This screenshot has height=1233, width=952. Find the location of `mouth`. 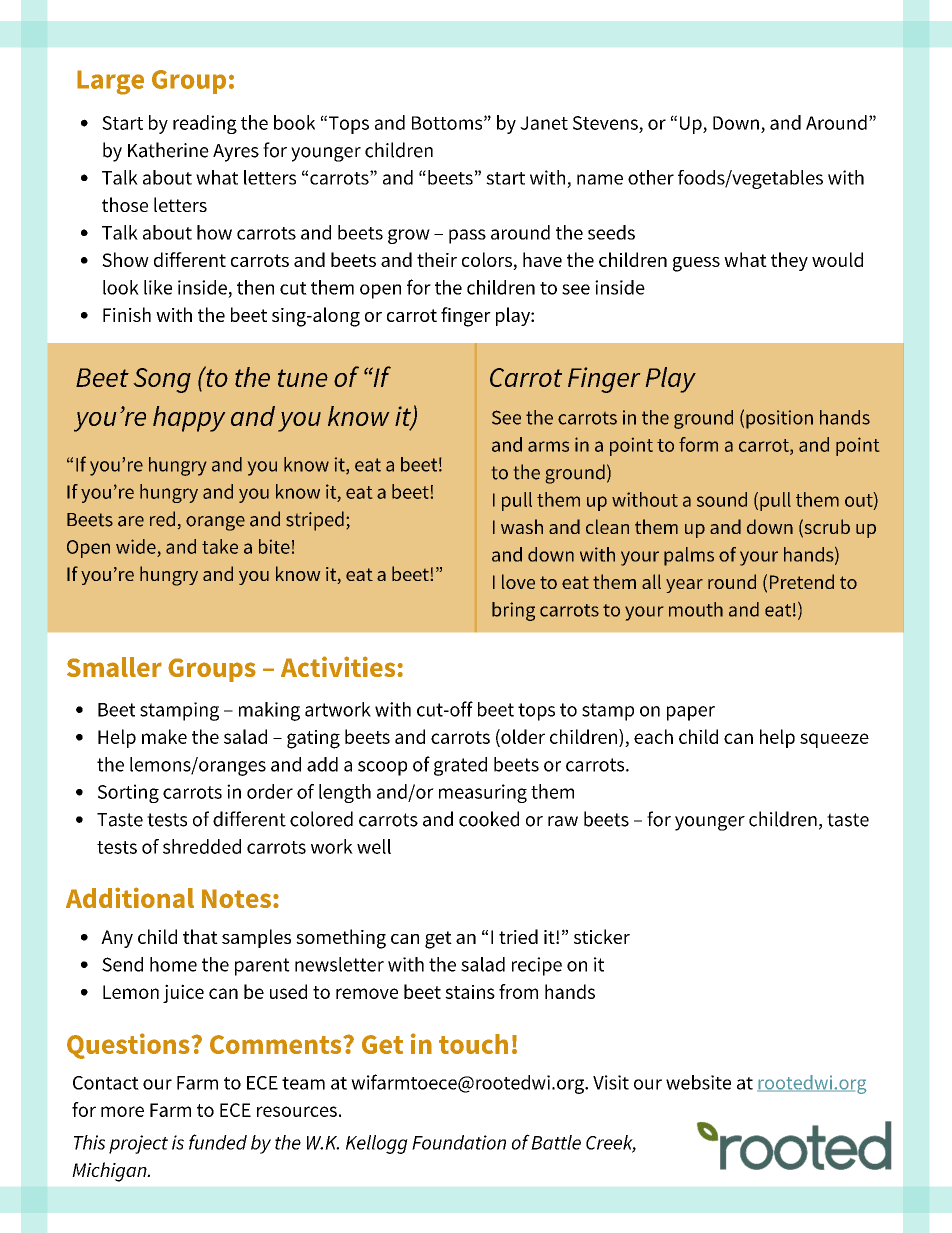

mouth is located at coordinates (696, 609).
